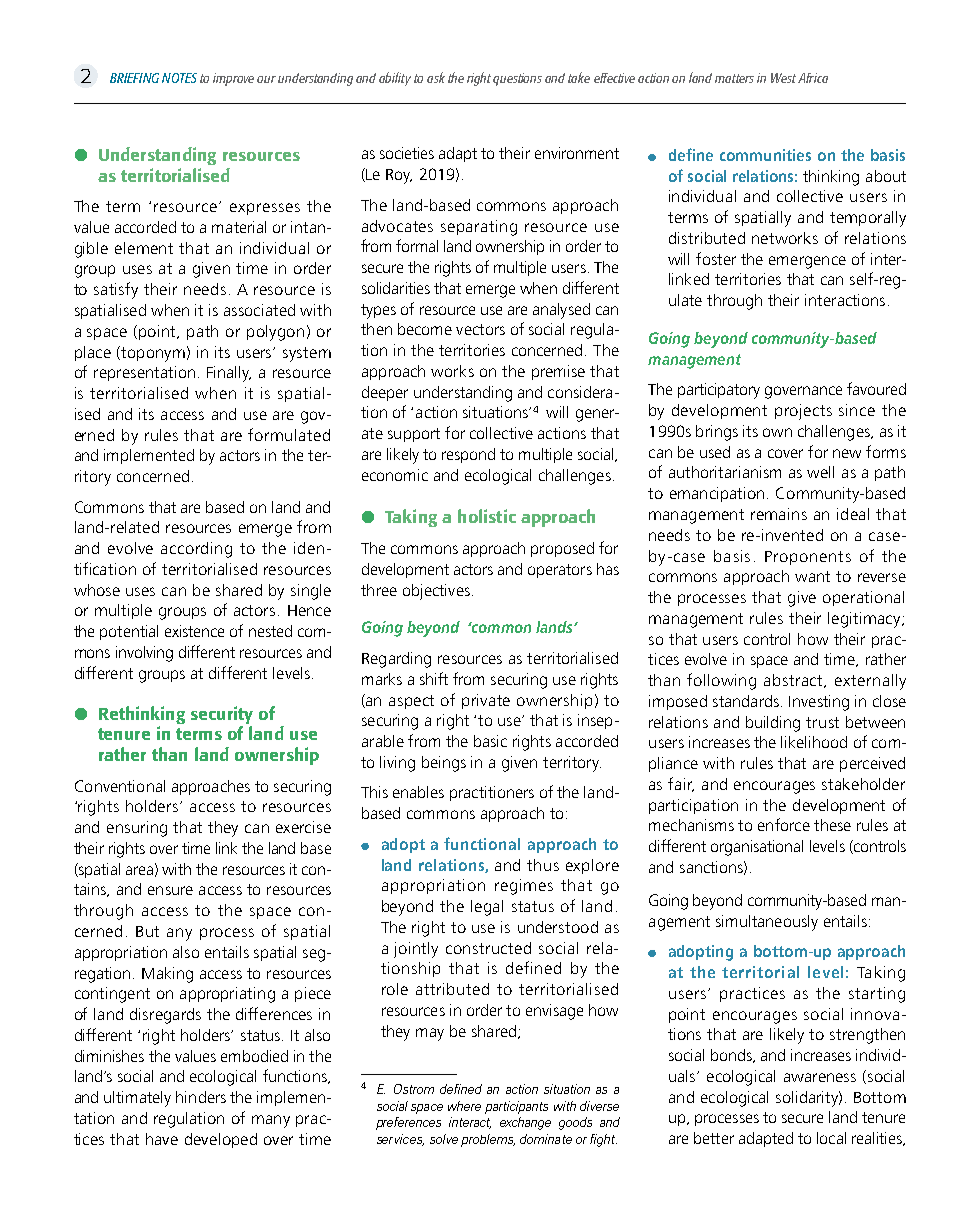  What do you see at coordinates (480, 329) in the document?
I see `vectors` at bounding box center [480, 329].
